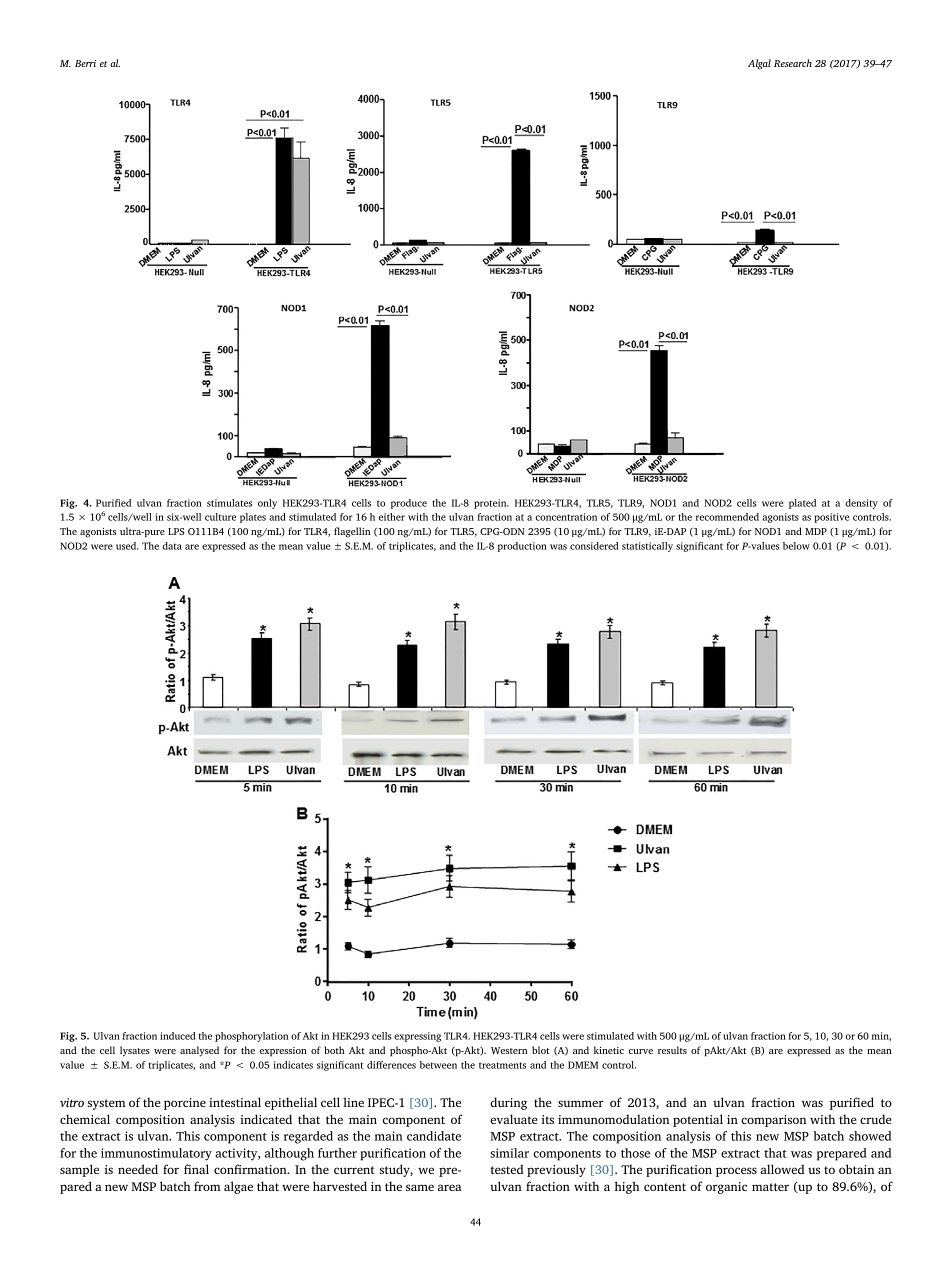  Describe the element at coordinates (491, 504) in the image. I see `protein` at that location.
